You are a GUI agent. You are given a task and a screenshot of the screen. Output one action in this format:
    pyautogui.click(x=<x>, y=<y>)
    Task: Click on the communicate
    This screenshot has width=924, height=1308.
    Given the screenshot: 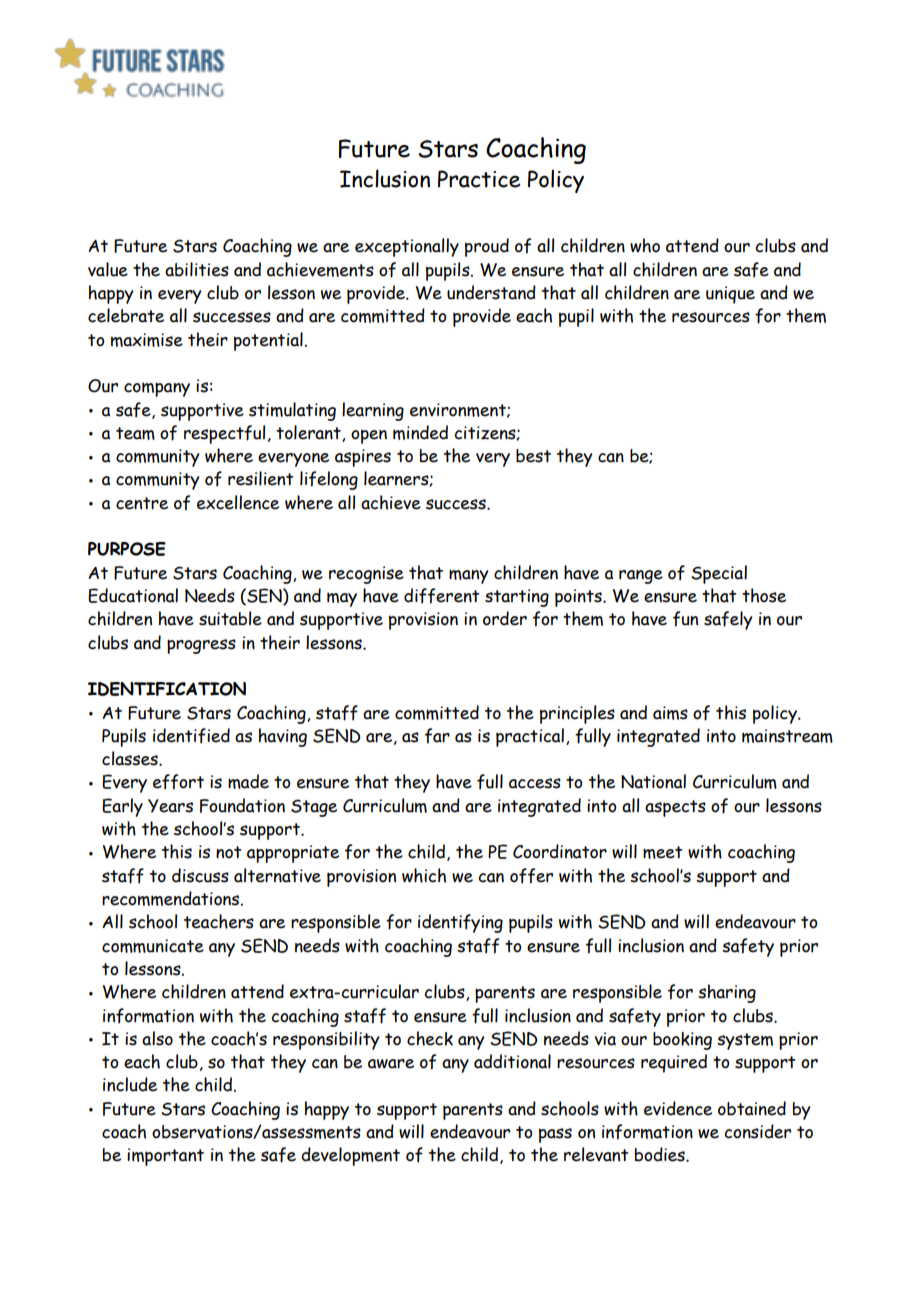 What is the action you would take?
    pyautogui.click(x=153, y=946)
